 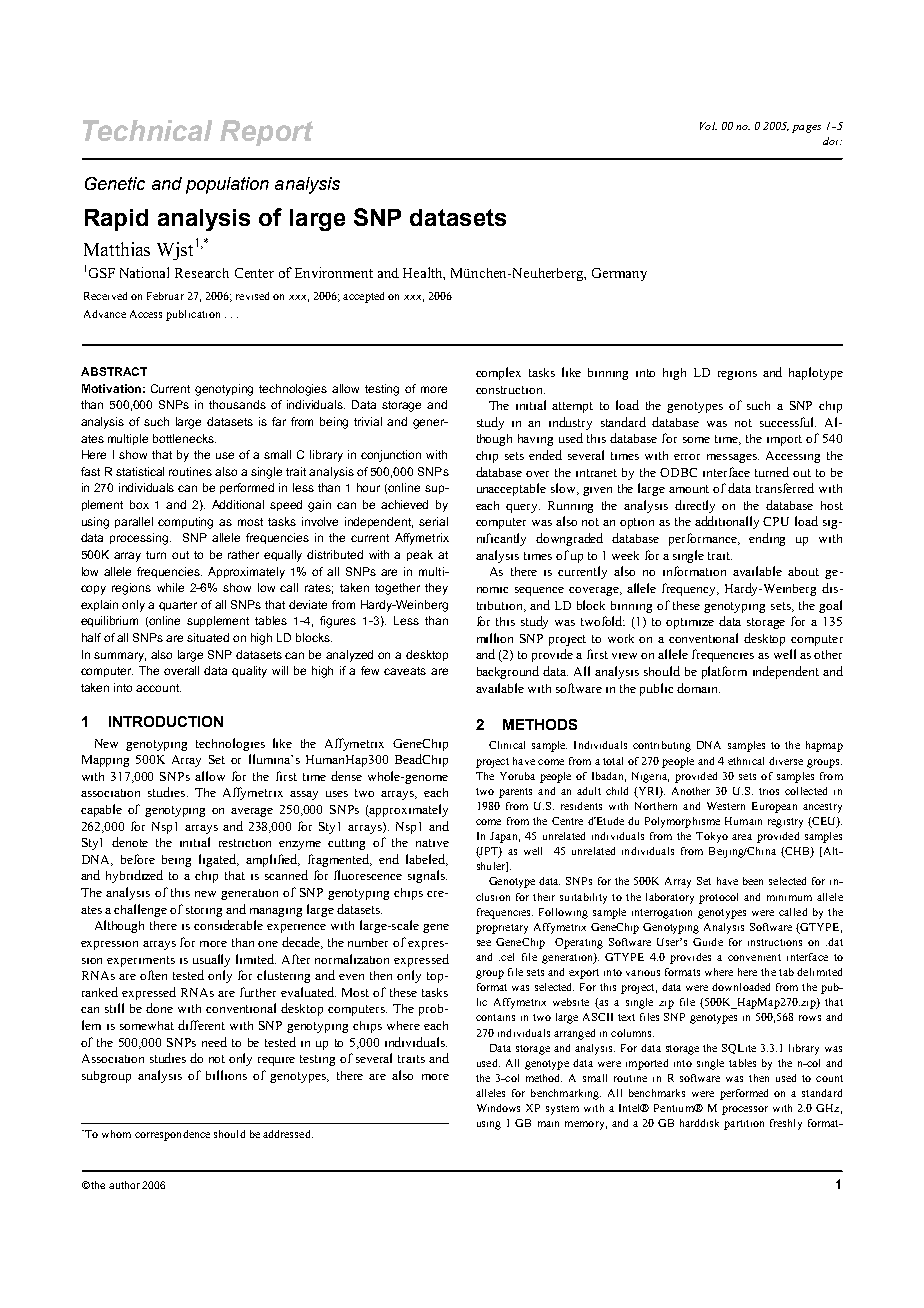 I want to click on Health, so click(x=424, y=273).
